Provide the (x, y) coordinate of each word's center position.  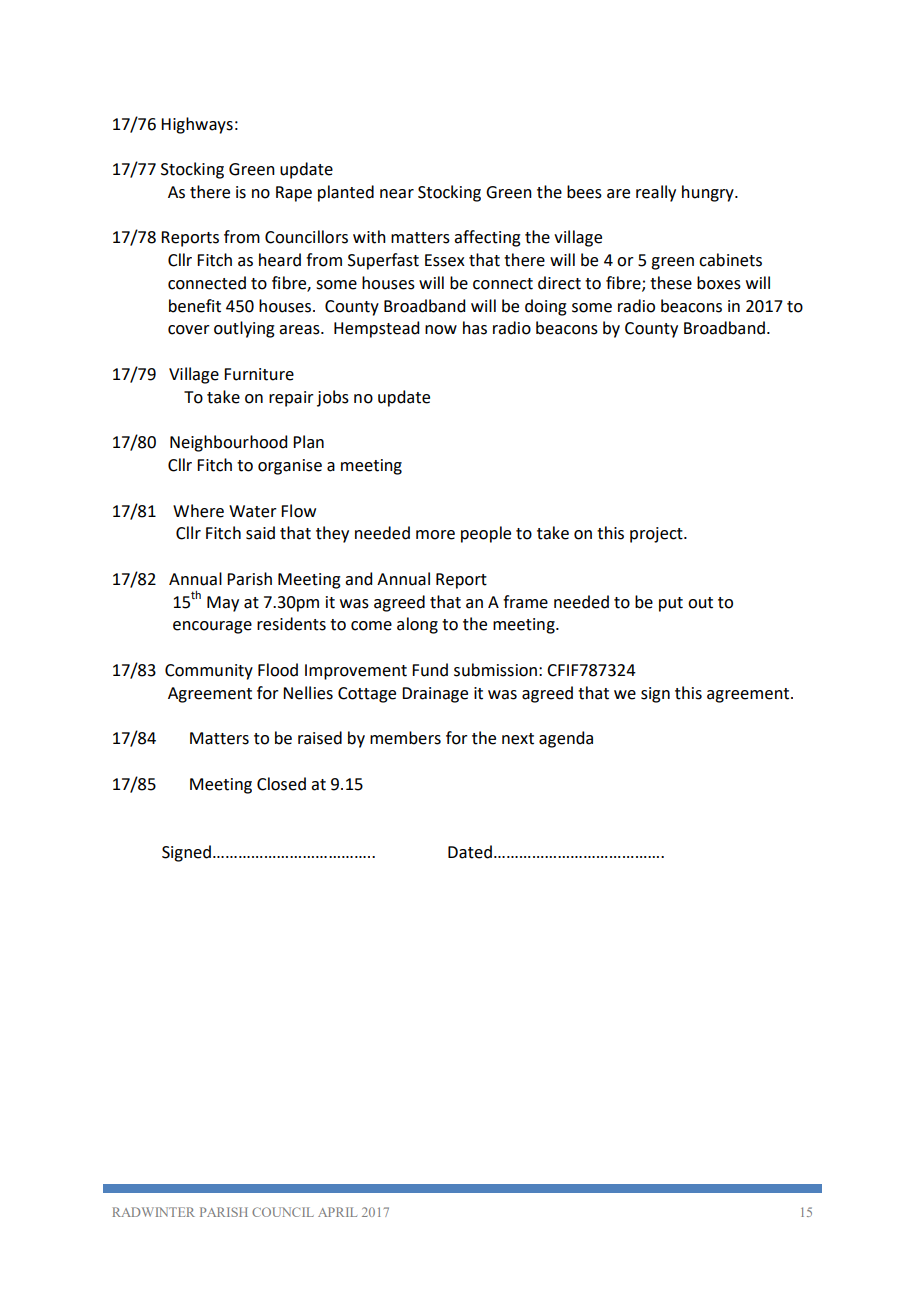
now (441, 330)
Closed (281, 784)
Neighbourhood (228, 443)
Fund (430, 670)
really (656, 193)
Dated (470, 852)
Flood (278, 670)
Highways (197, 125)
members (405, 738)
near (397, 194)
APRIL (337, 1212)
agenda (566, 739)
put (671, 604)
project (657, 535)
